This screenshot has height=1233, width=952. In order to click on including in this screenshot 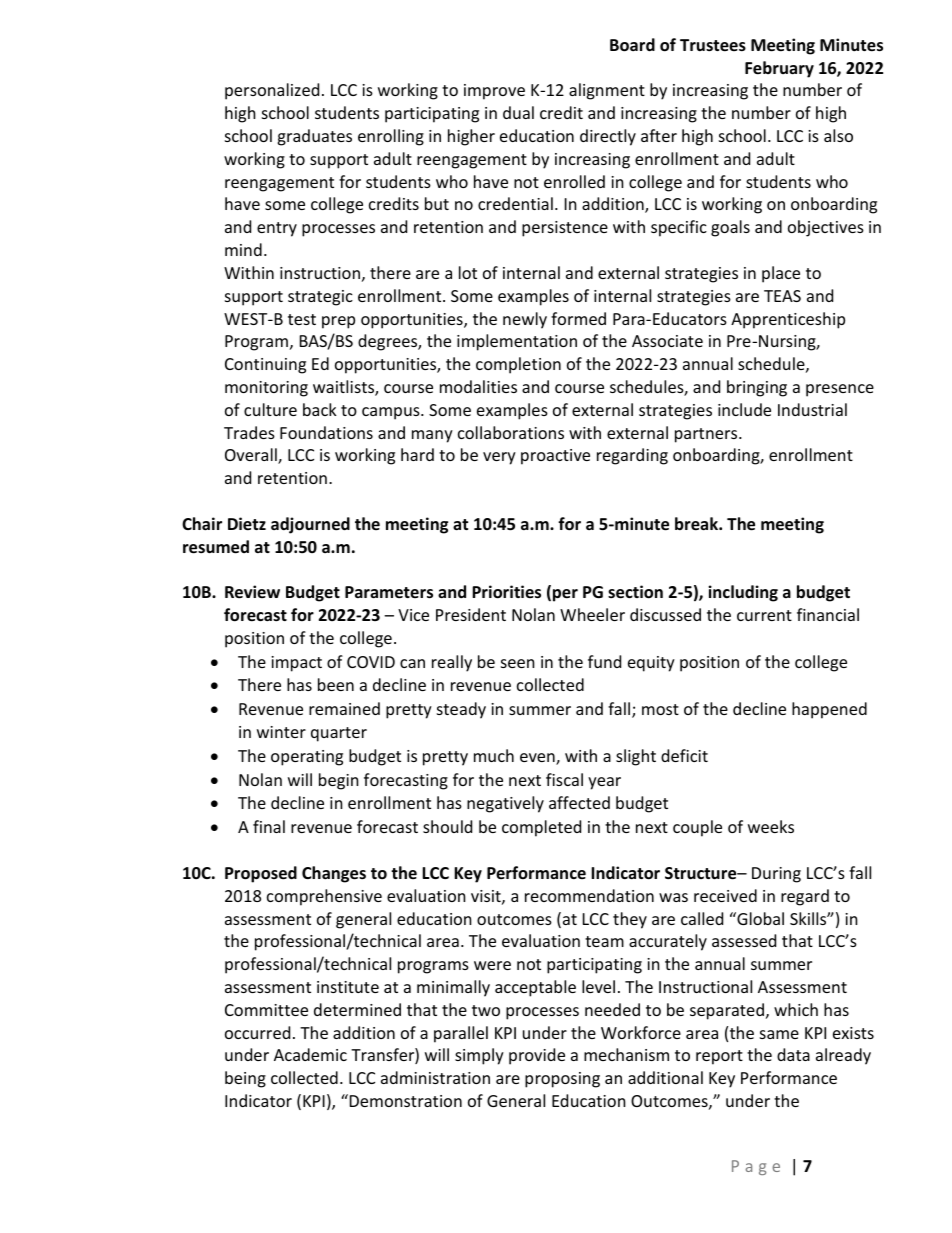, I will do `click(743, 593)`.
